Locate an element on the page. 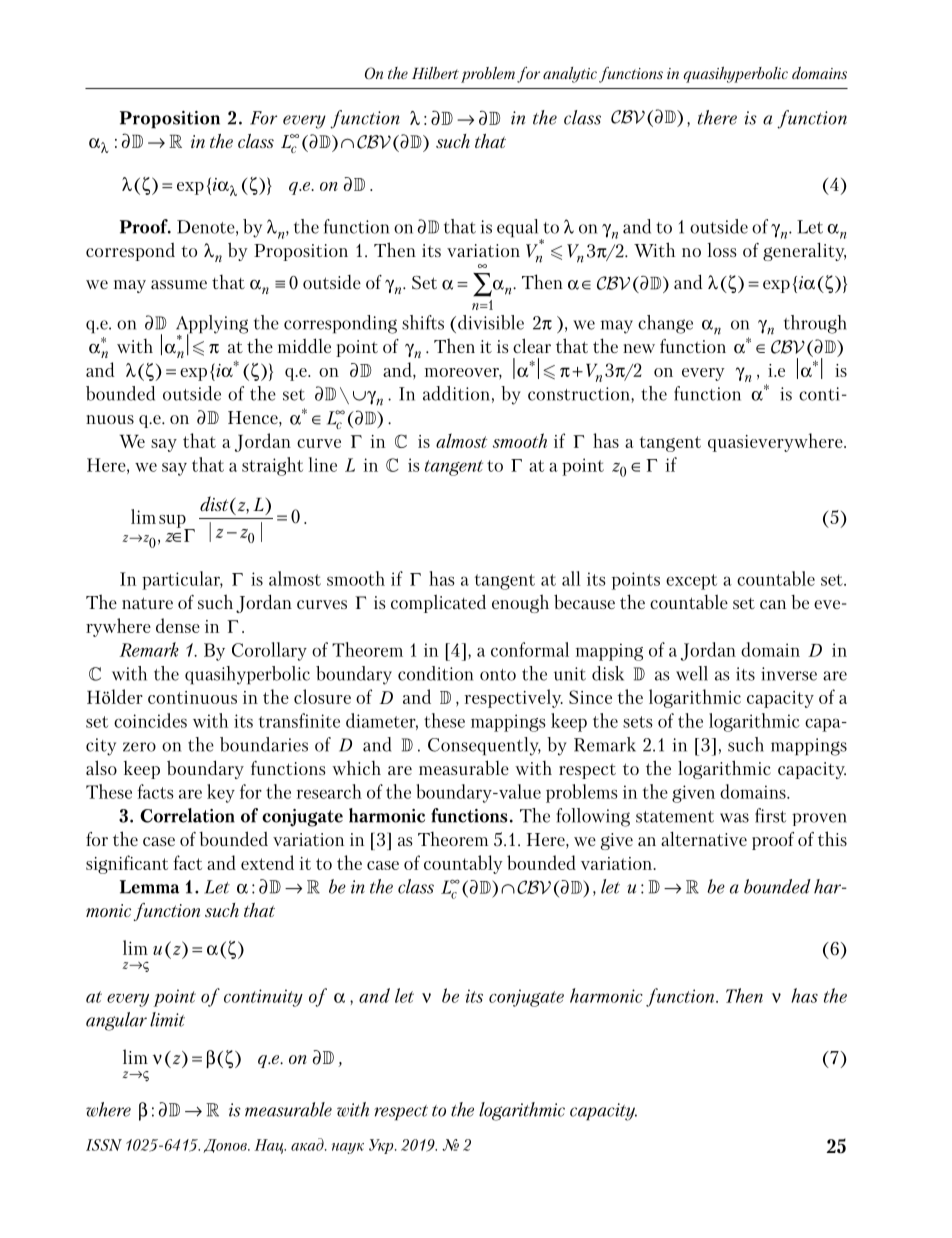  divisible is located at coordinates (491, 322).
